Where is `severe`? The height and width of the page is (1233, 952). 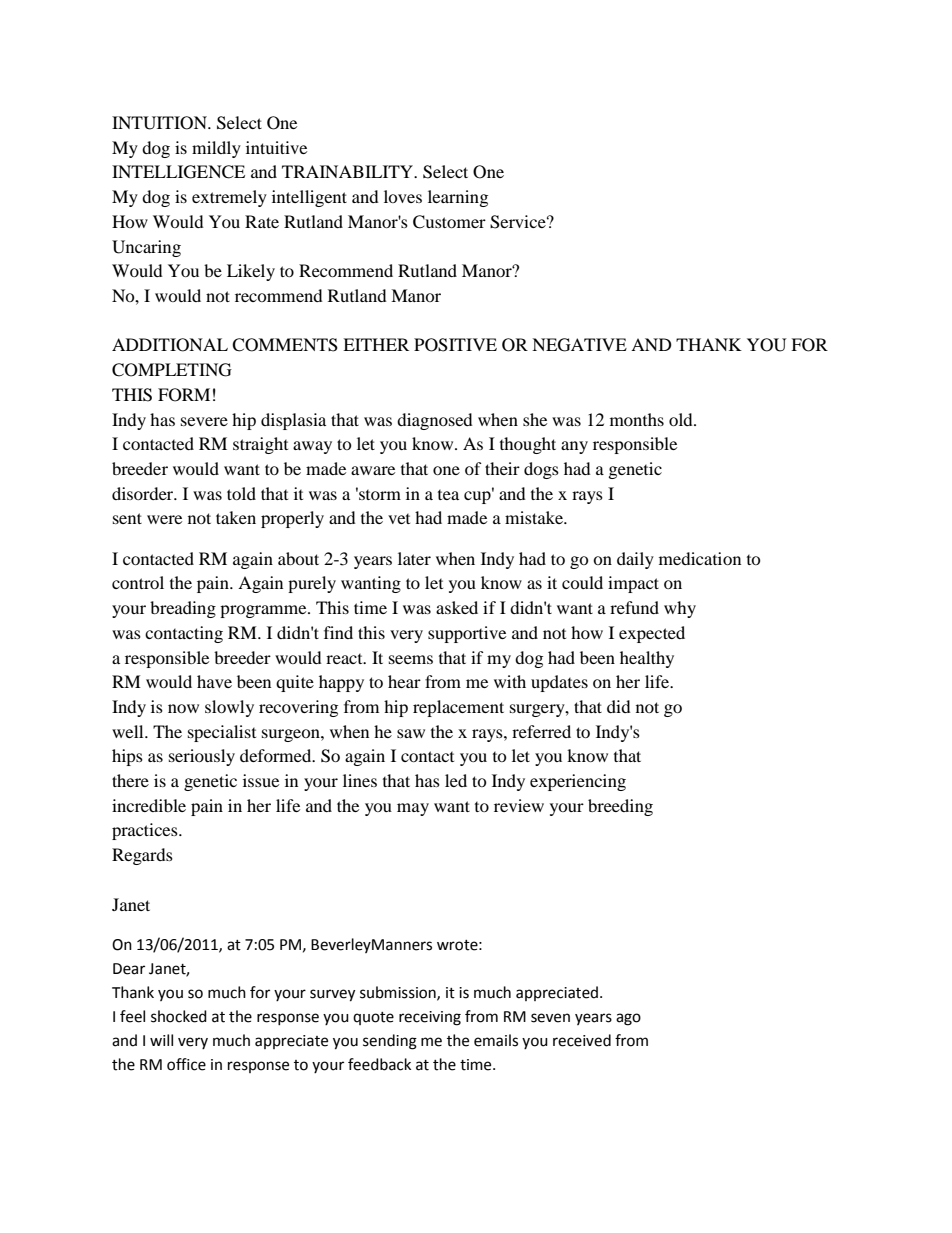
severe is located at coordinates (204, 421).
